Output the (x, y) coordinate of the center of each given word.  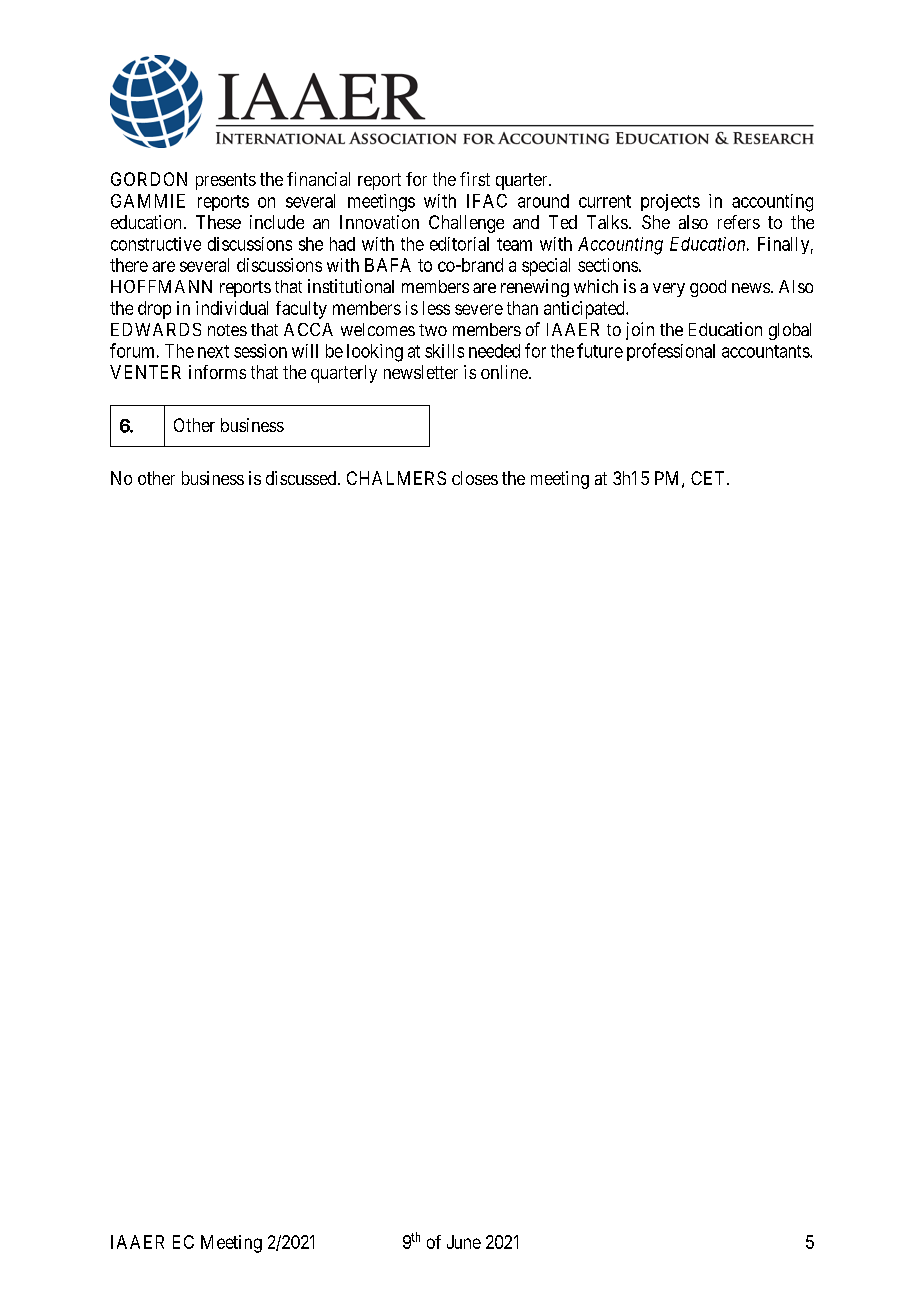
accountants (766, 351)
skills (444, 351)
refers (739, 222)
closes (475, 478)
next (213, 351)
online (504, 372)
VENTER (145, 372)
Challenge (466, 224)
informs (217, 372)
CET (709, 478)
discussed (302, 478)
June (464, 1242)
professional (671, 352)
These (218, 222)
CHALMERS (396, 478)
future (600, 350)
